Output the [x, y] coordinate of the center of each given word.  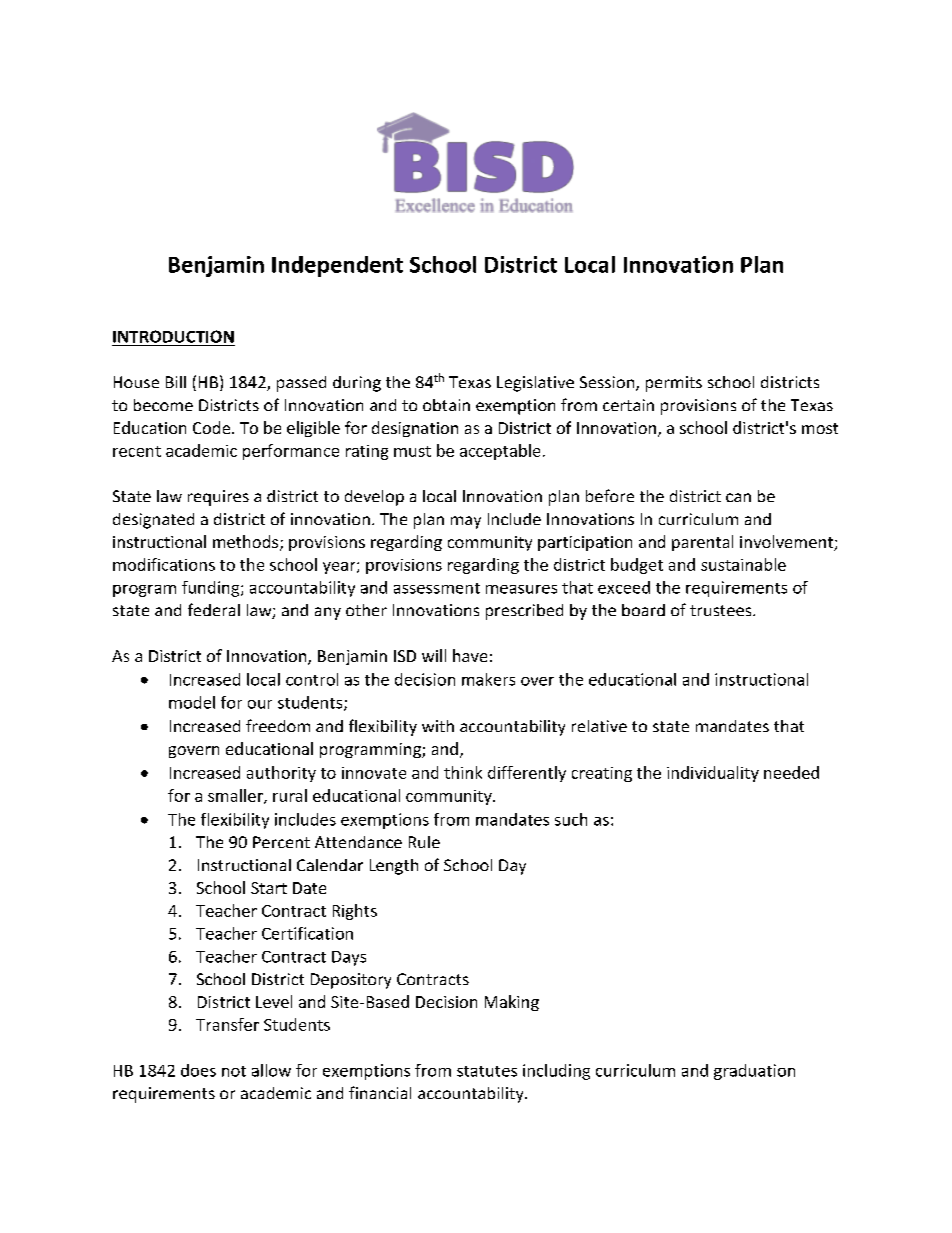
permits [674, 384]
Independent [337, 266]
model [192, 702]
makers [488, 679]
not [234, 1071]
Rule [424, 842]
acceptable [500, 452]
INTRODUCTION [173, 336]
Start [269, 888]
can [738, 497]
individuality [713, 774]
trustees [722, 610]
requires [218, 498]
